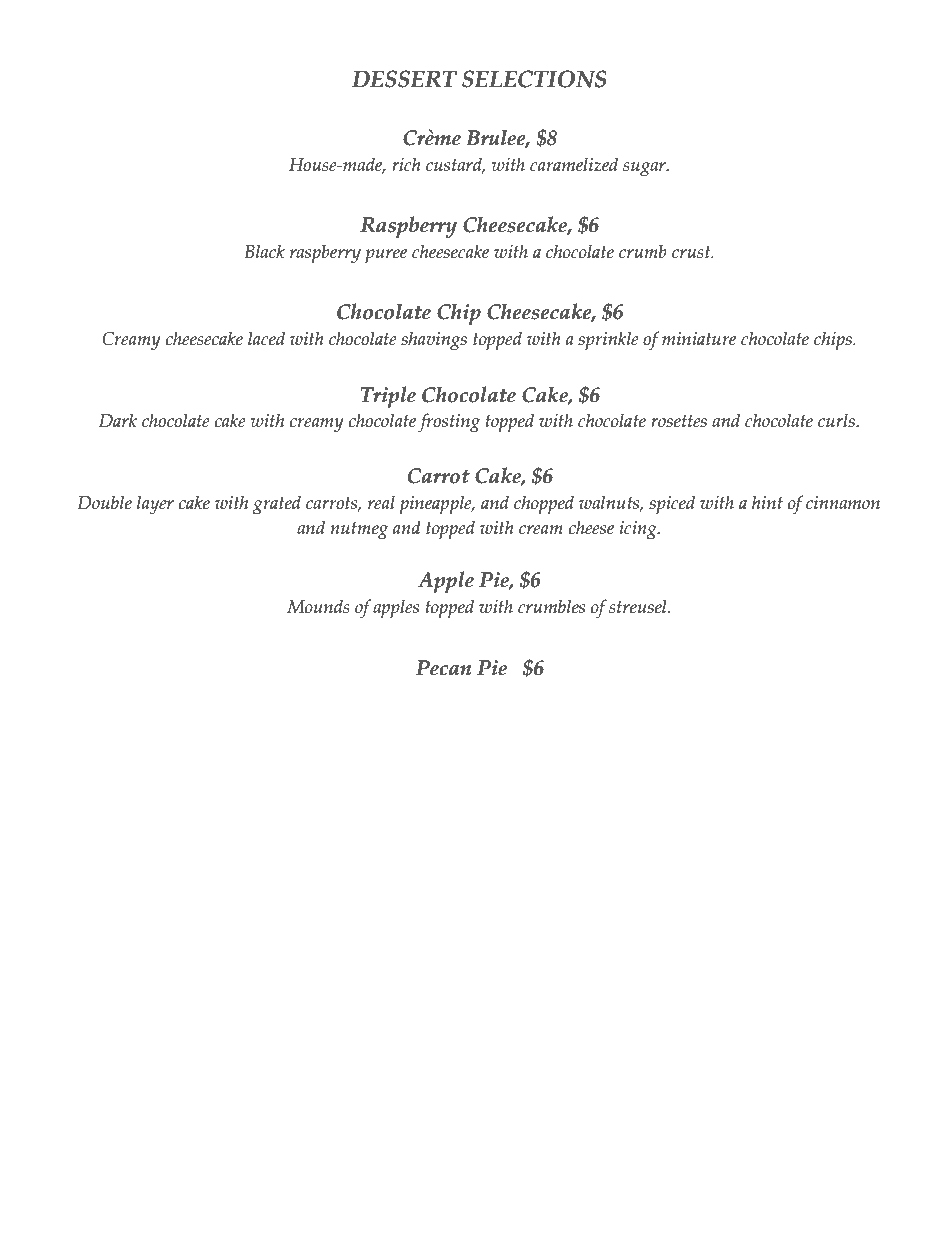  Describe the element at coordinates (406, 164) in the screenshot. I see `rich` at that location.
